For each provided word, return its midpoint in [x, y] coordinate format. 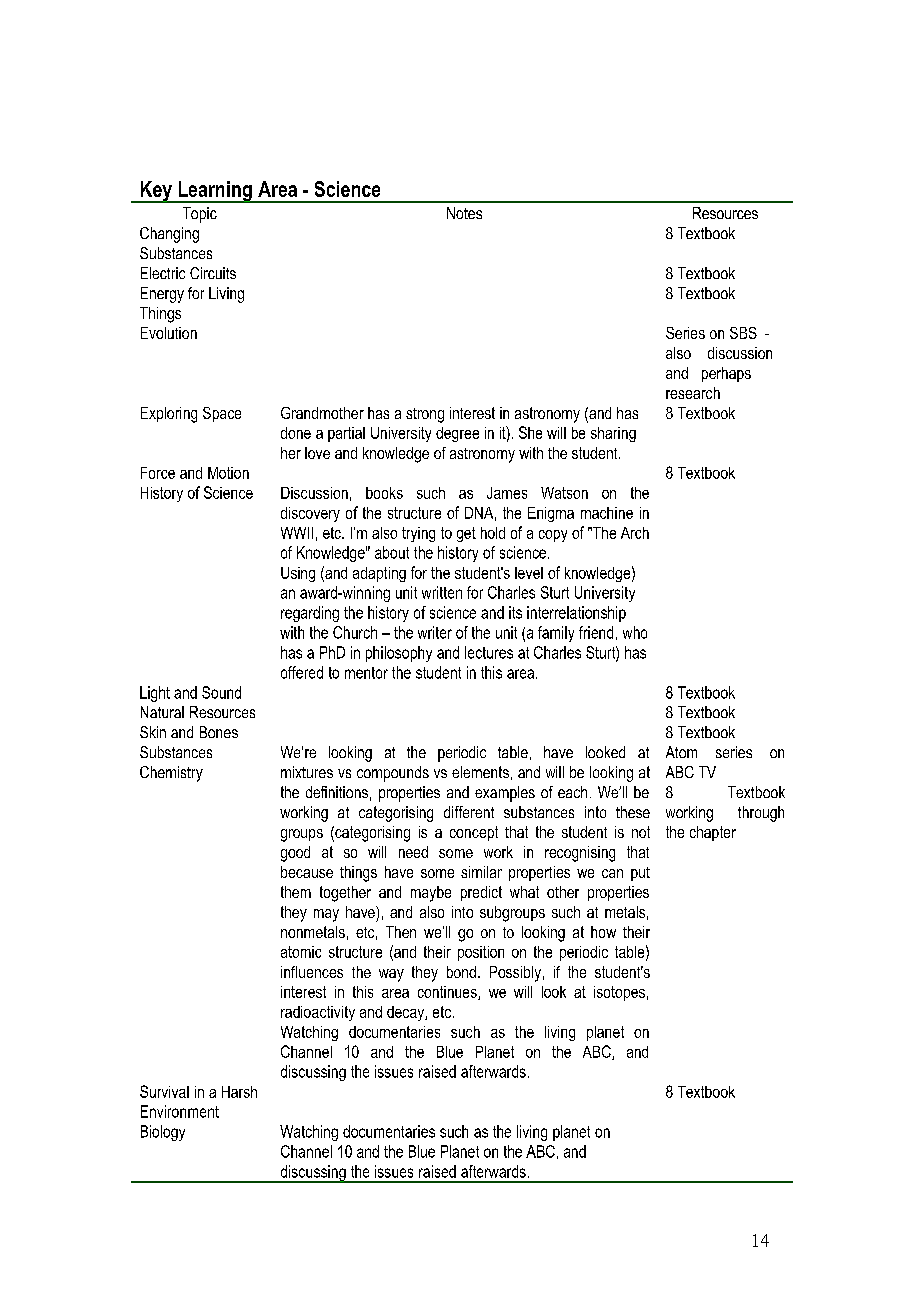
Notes [464, 213]
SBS [743, 333]
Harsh [239, 1092]
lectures [489, 652]
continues [448, 993]
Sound [221, 692]
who [635, 632]
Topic [200, 215]
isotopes [619, 993]
